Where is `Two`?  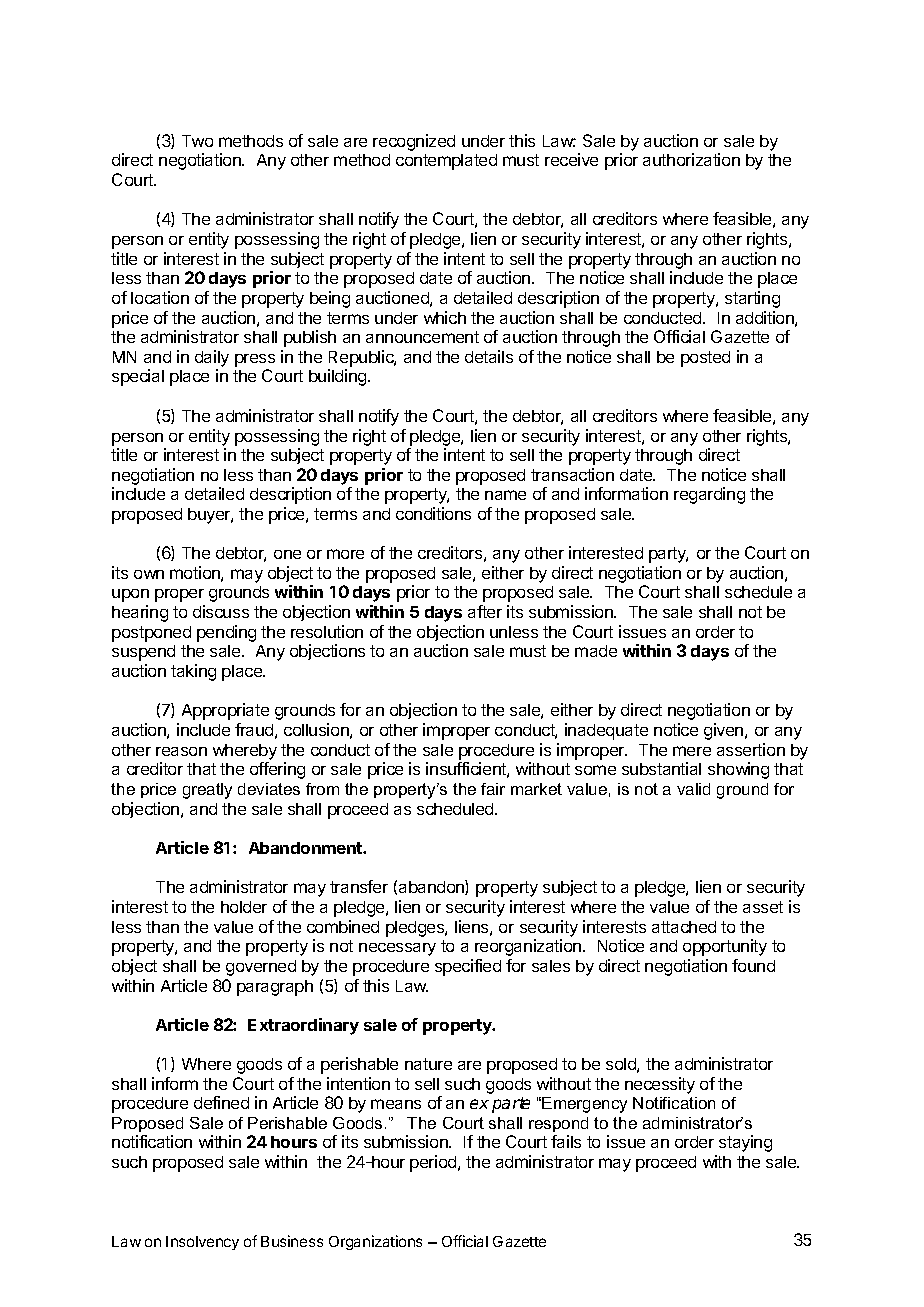 Two is located at coordinates (197, 141).
